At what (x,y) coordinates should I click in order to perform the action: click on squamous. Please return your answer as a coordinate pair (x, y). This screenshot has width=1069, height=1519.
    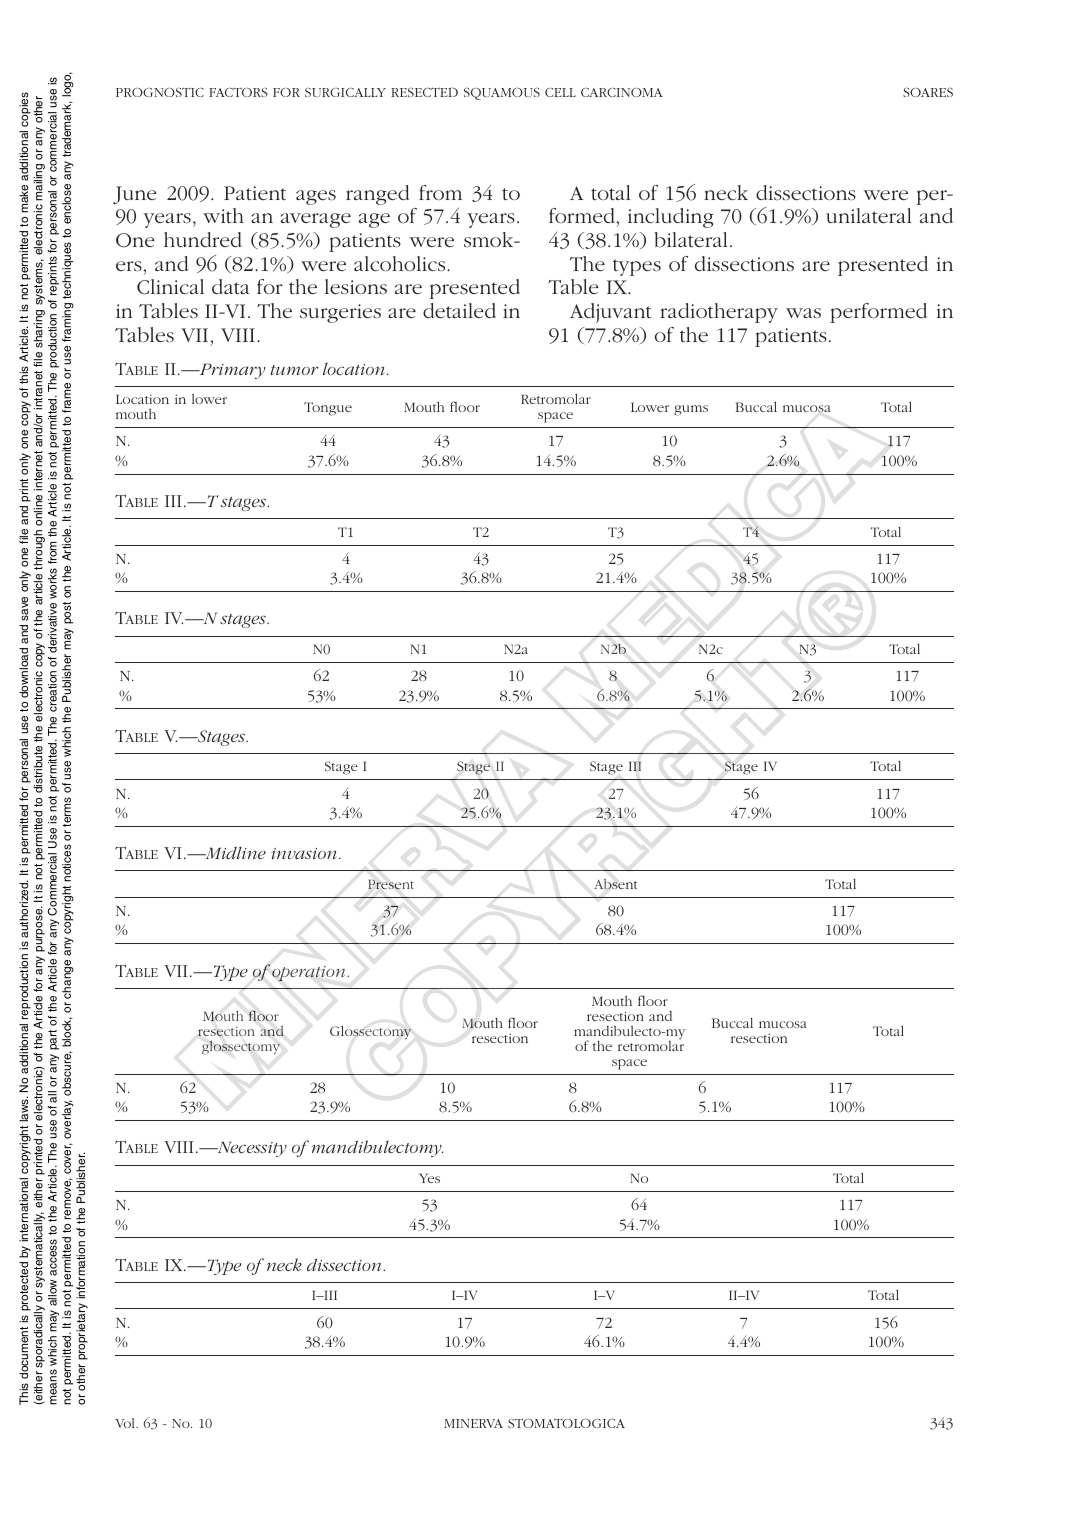
    Looking at the image, I should click on (502, 94).
